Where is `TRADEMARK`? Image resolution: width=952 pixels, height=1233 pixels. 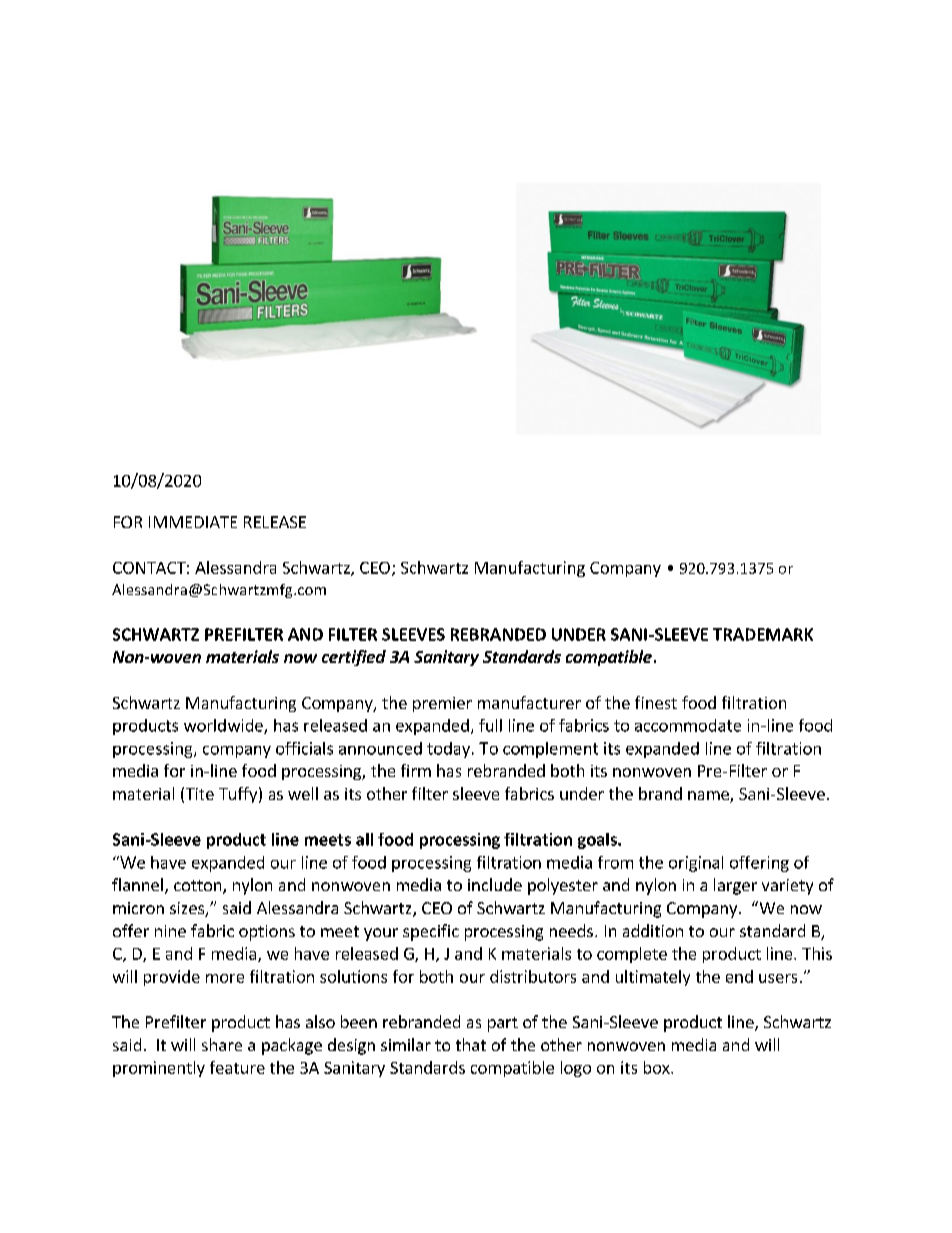 TRADEMARK is located at coordinates (763, 634).
